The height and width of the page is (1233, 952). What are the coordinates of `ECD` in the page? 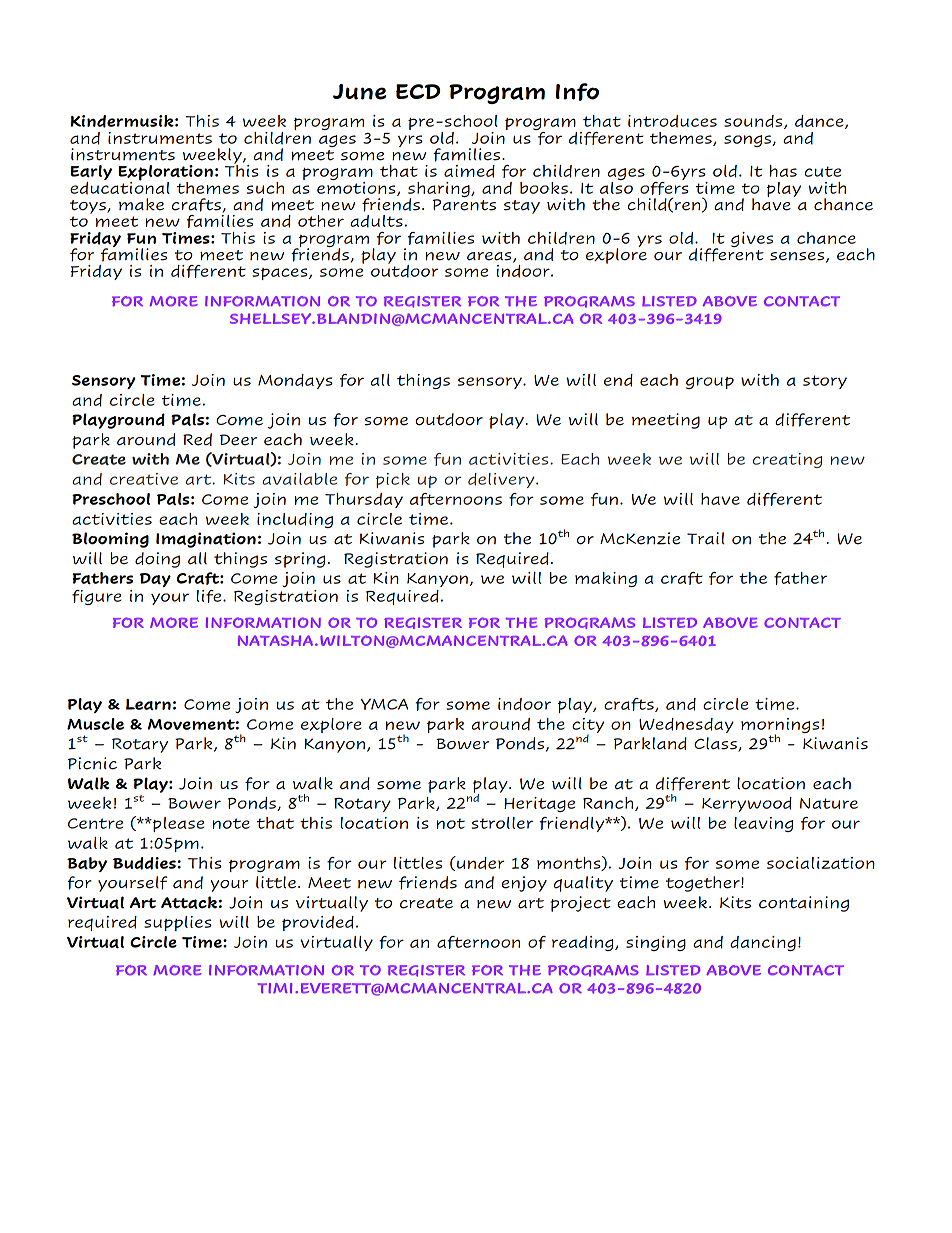 It's located at (418, 91).
